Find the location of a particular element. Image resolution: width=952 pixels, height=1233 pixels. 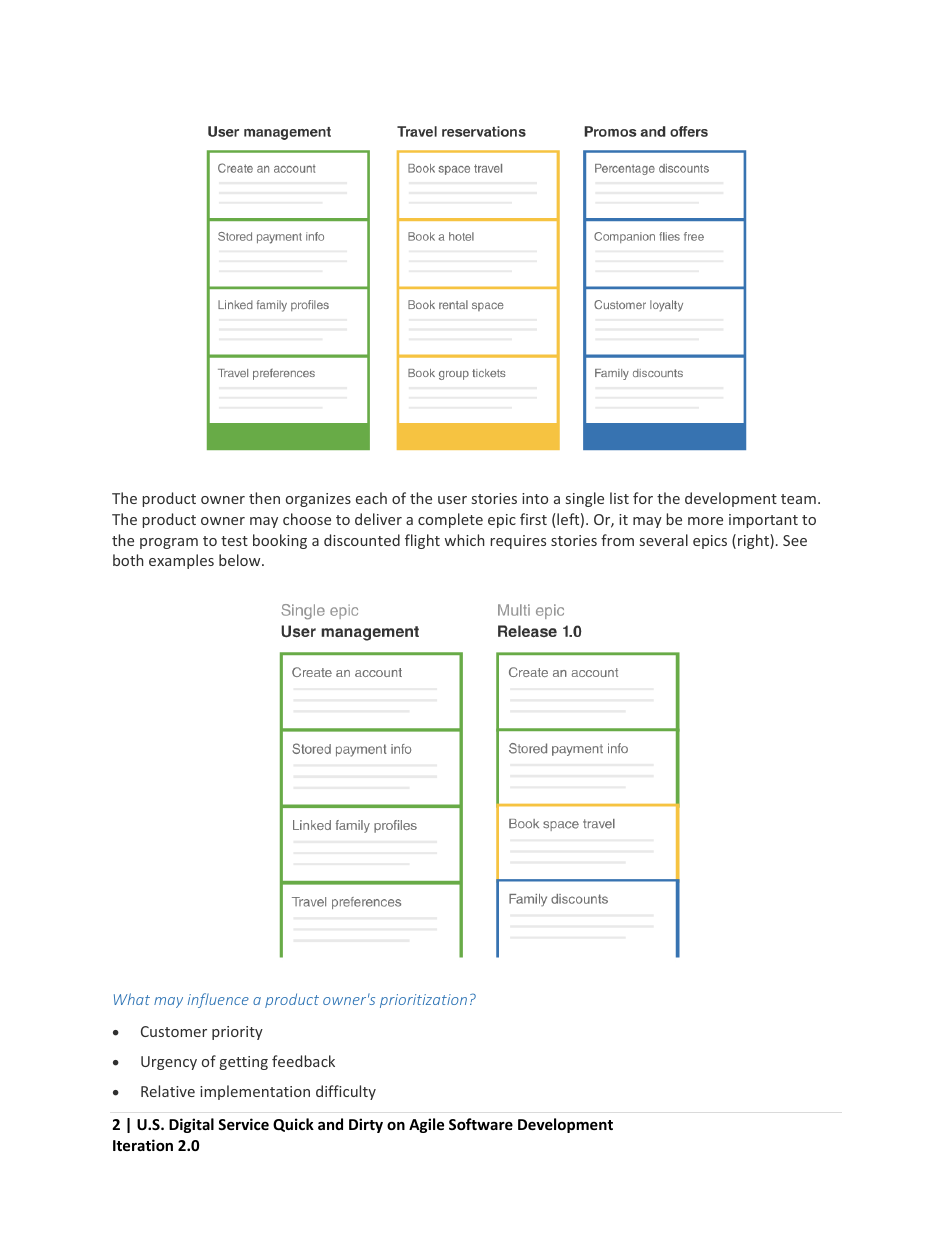

Software is located at coordinates (481, 1124).
